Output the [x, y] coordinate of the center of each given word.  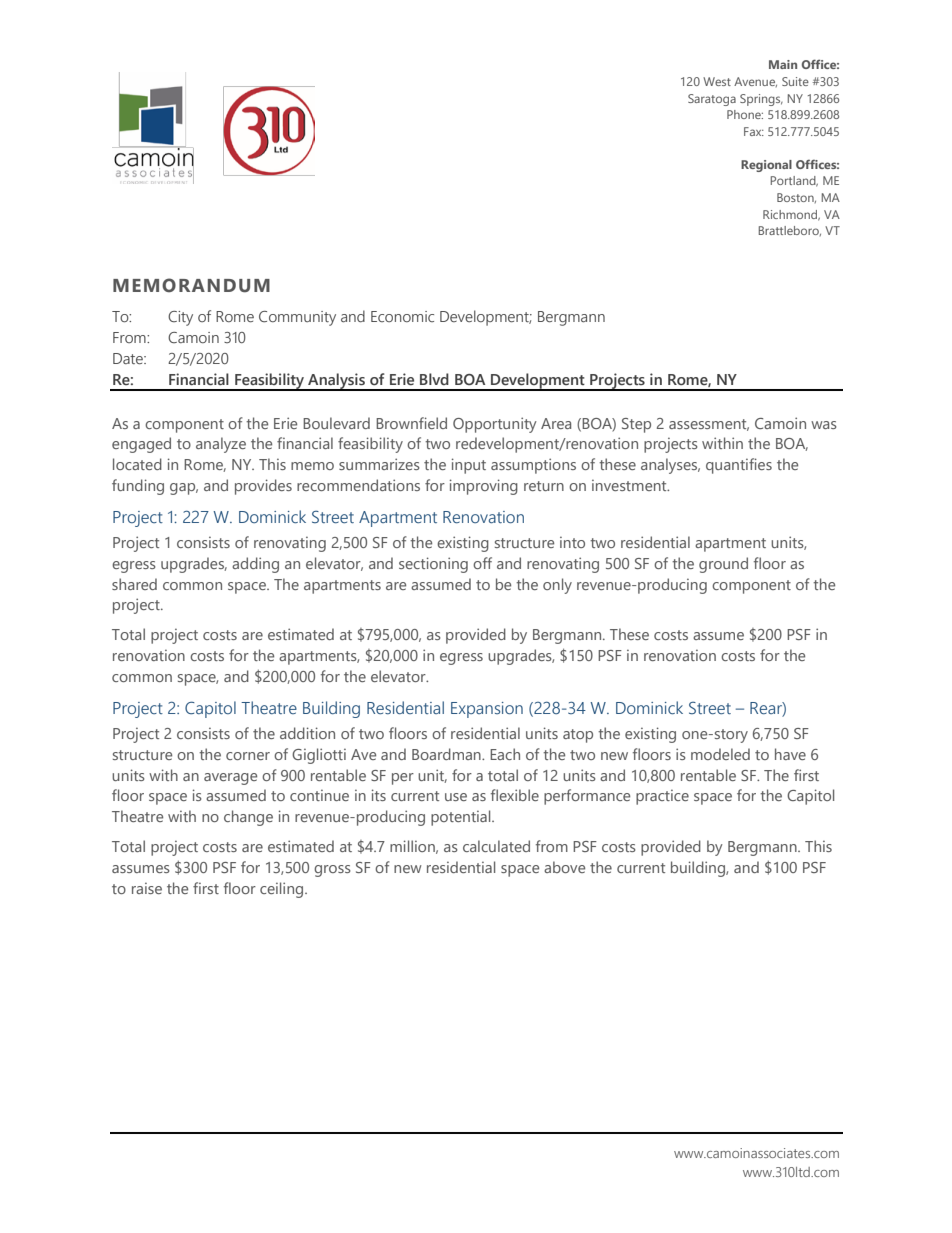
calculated [496, 846]
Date [129, 359]
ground [723, 565]
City [180, 318]
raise [147, 888]
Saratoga [712, 100]
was [824, 425]
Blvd [434, 379]
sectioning [433, 565]
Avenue [755, 82]
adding [255, 565]
